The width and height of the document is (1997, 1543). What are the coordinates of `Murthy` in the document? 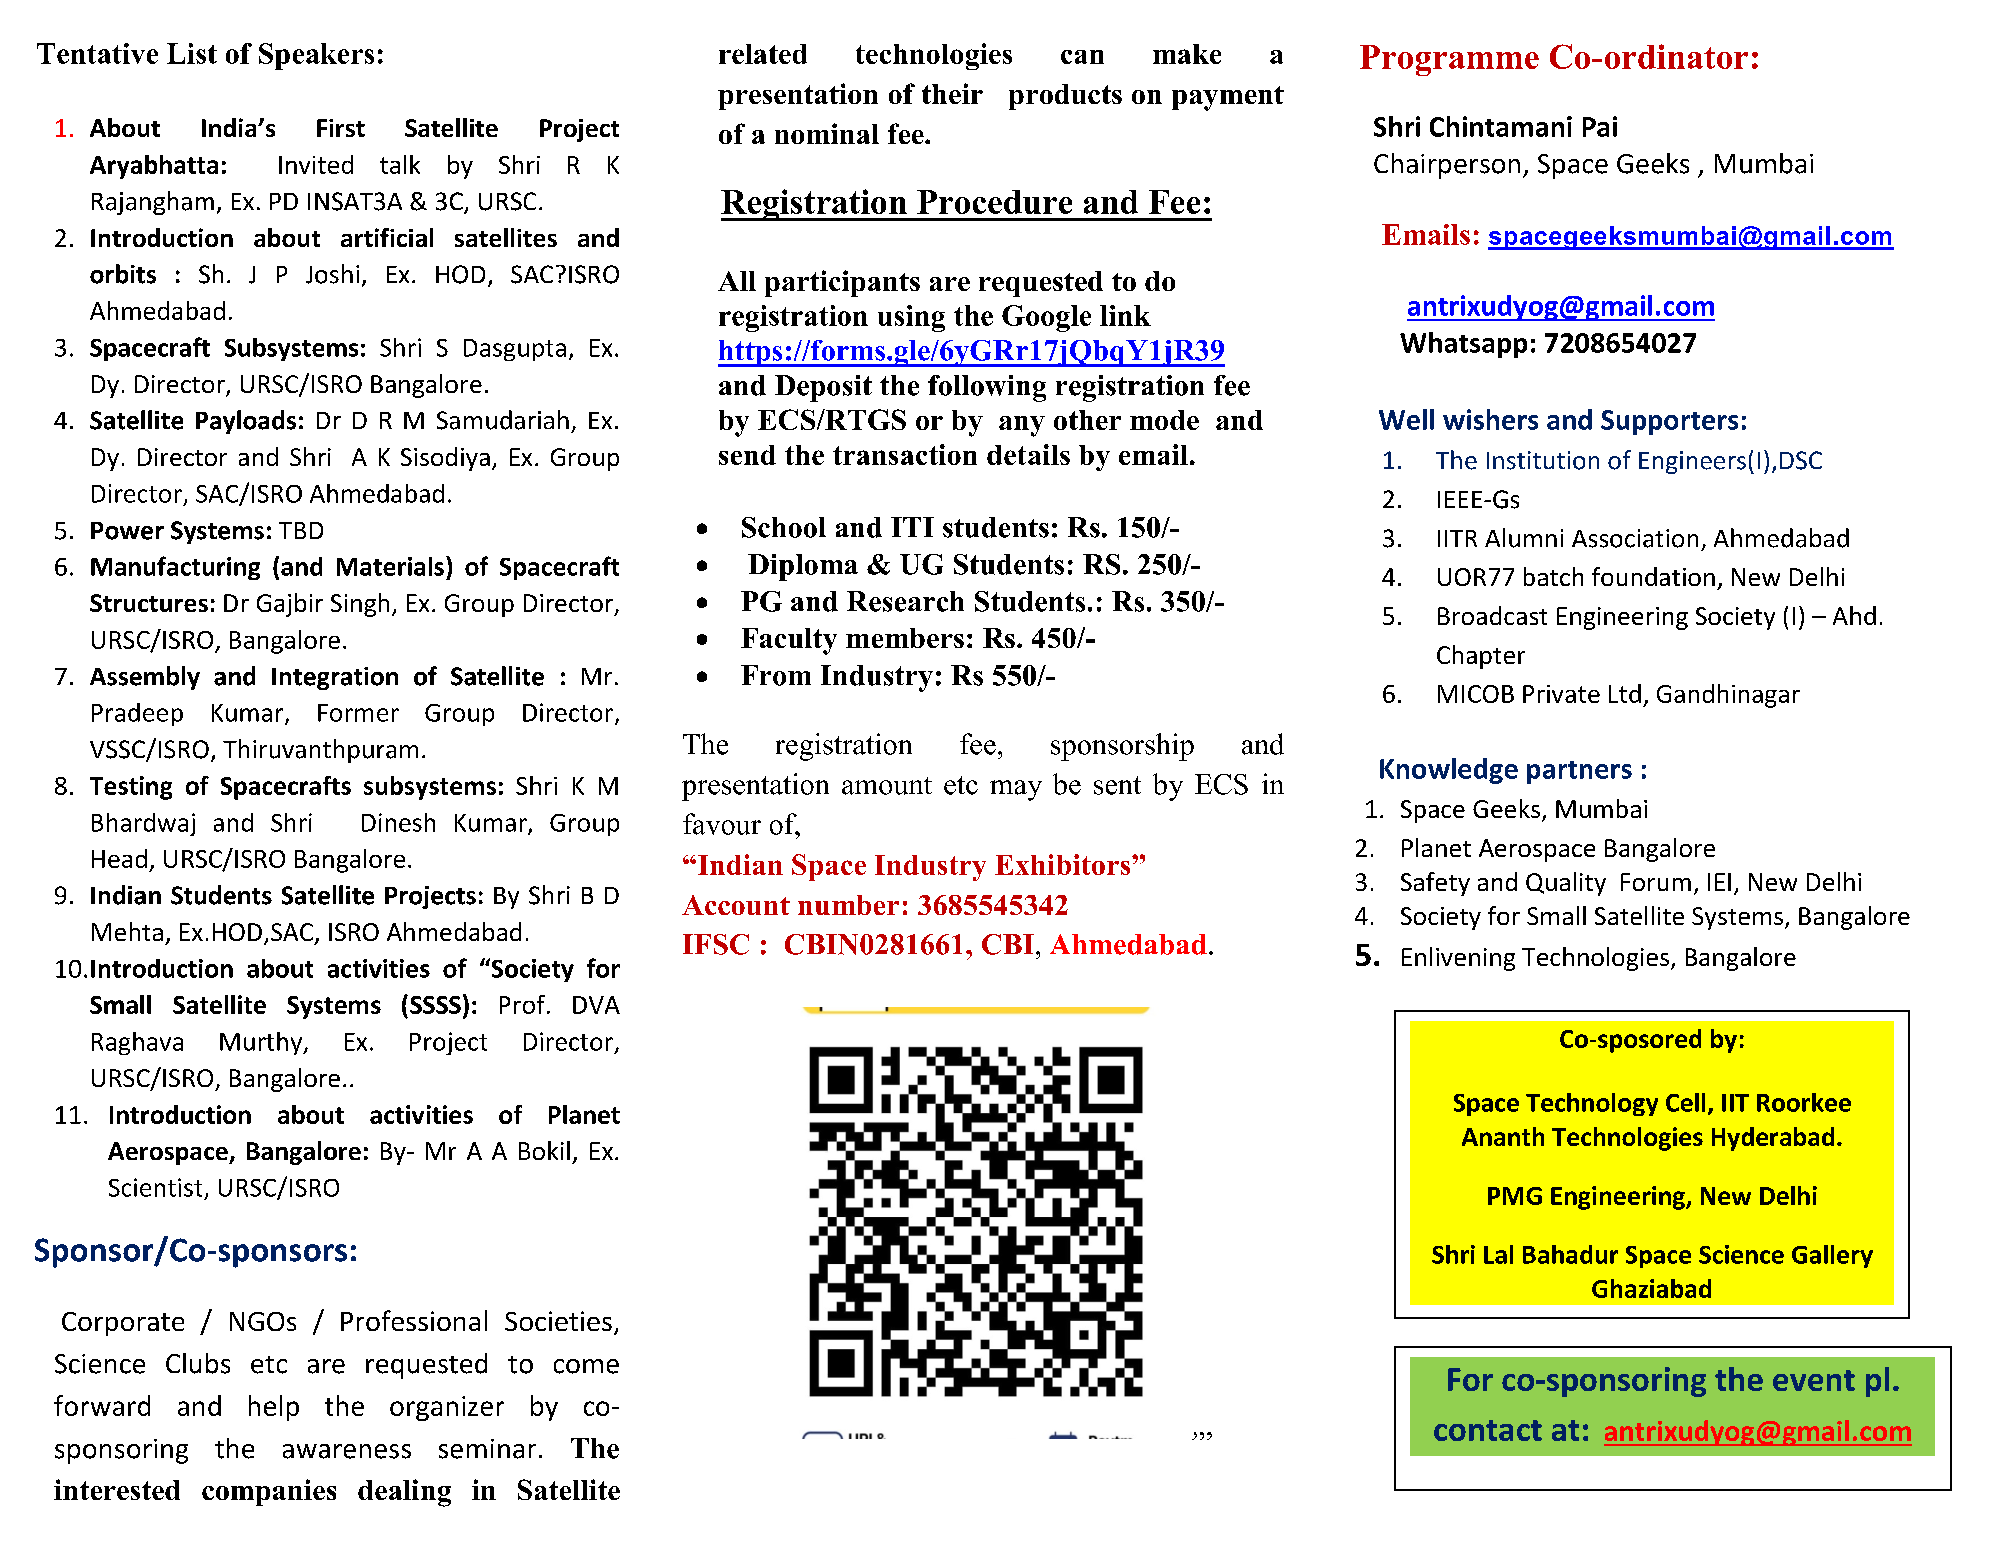 It's located at (262, 1043).
